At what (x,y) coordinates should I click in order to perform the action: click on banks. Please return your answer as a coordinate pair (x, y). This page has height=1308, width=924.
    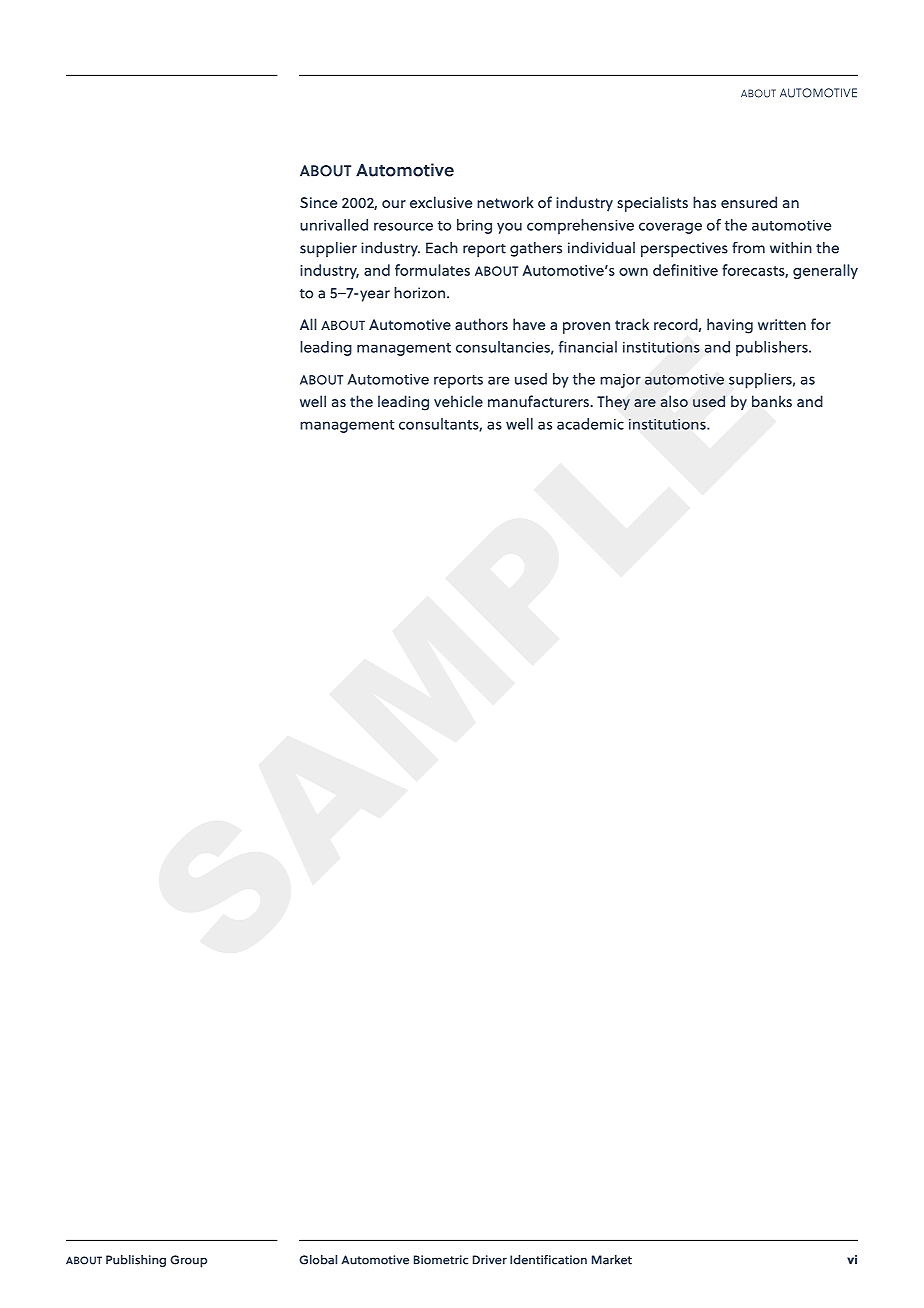
    Looking at the image, I should click on (772, 401).
